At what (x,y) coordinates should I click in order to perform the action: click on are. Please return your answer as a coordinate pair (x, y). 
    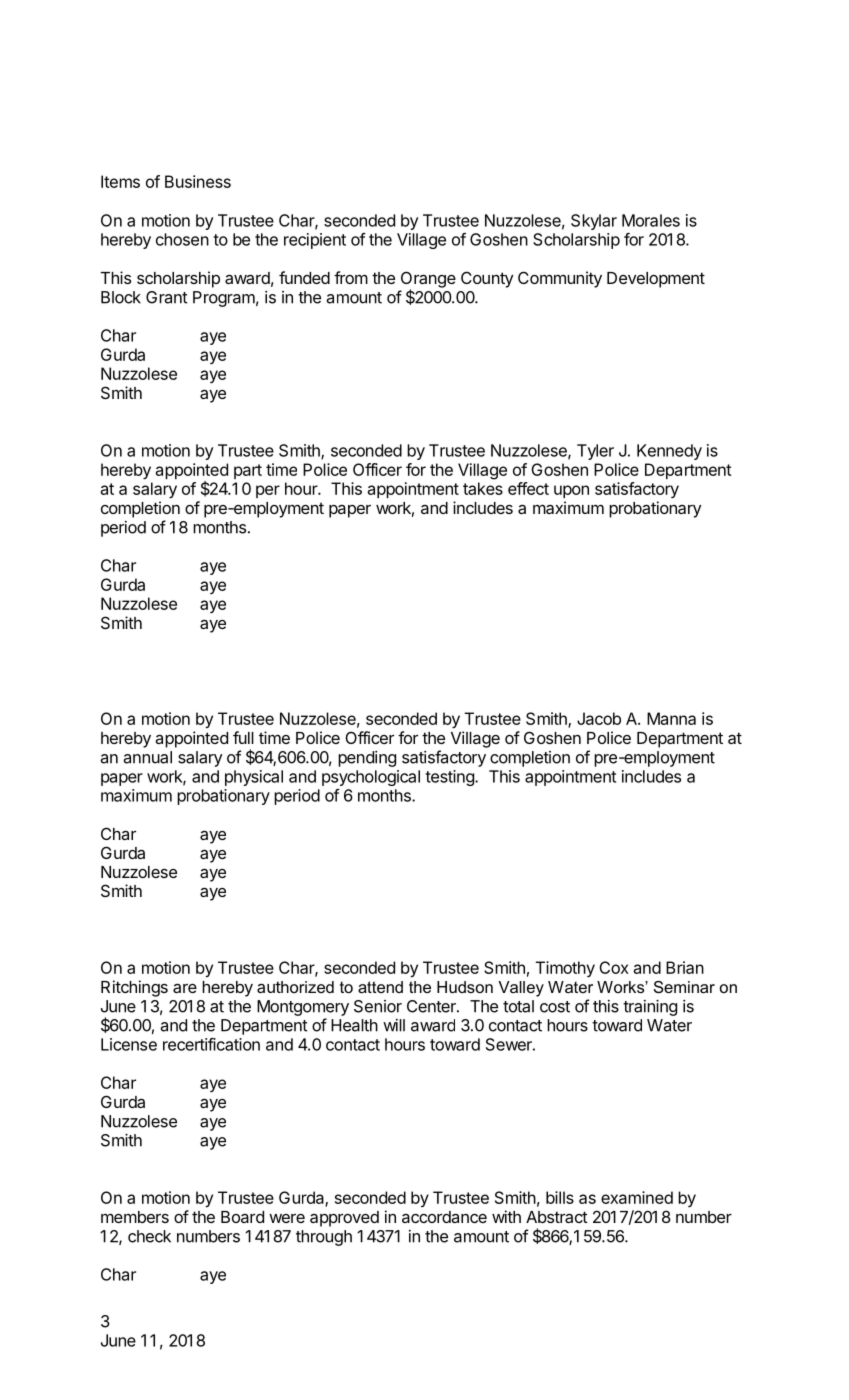
    Looking at the image, I should click on (185, 988).
